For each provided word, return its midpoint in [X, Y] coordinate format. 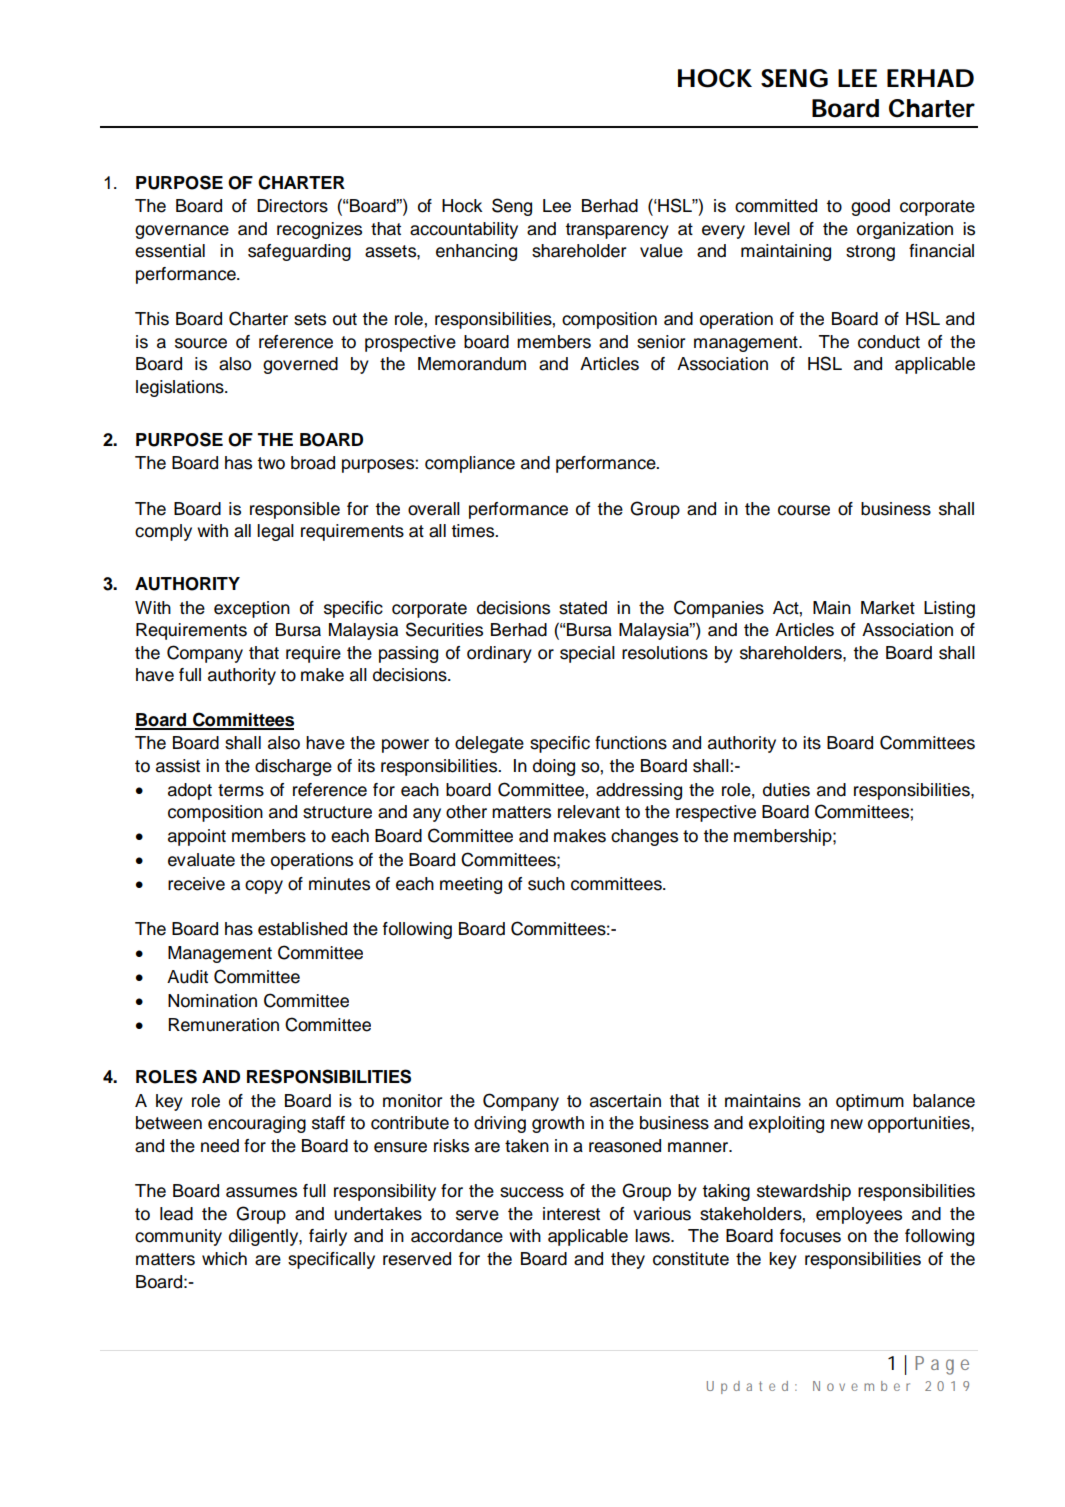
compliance [470, 464]
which [224, 1259]
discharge [293, 767]
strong [870, 253]
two [271, 463]
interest [571, 1214]
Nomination [212, 1001]
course [804, 510]
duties [786, 790]
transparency [617, 231]
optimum [870, 1102]
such [546, 884]
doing [554, 767]
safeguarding [299, 252]
